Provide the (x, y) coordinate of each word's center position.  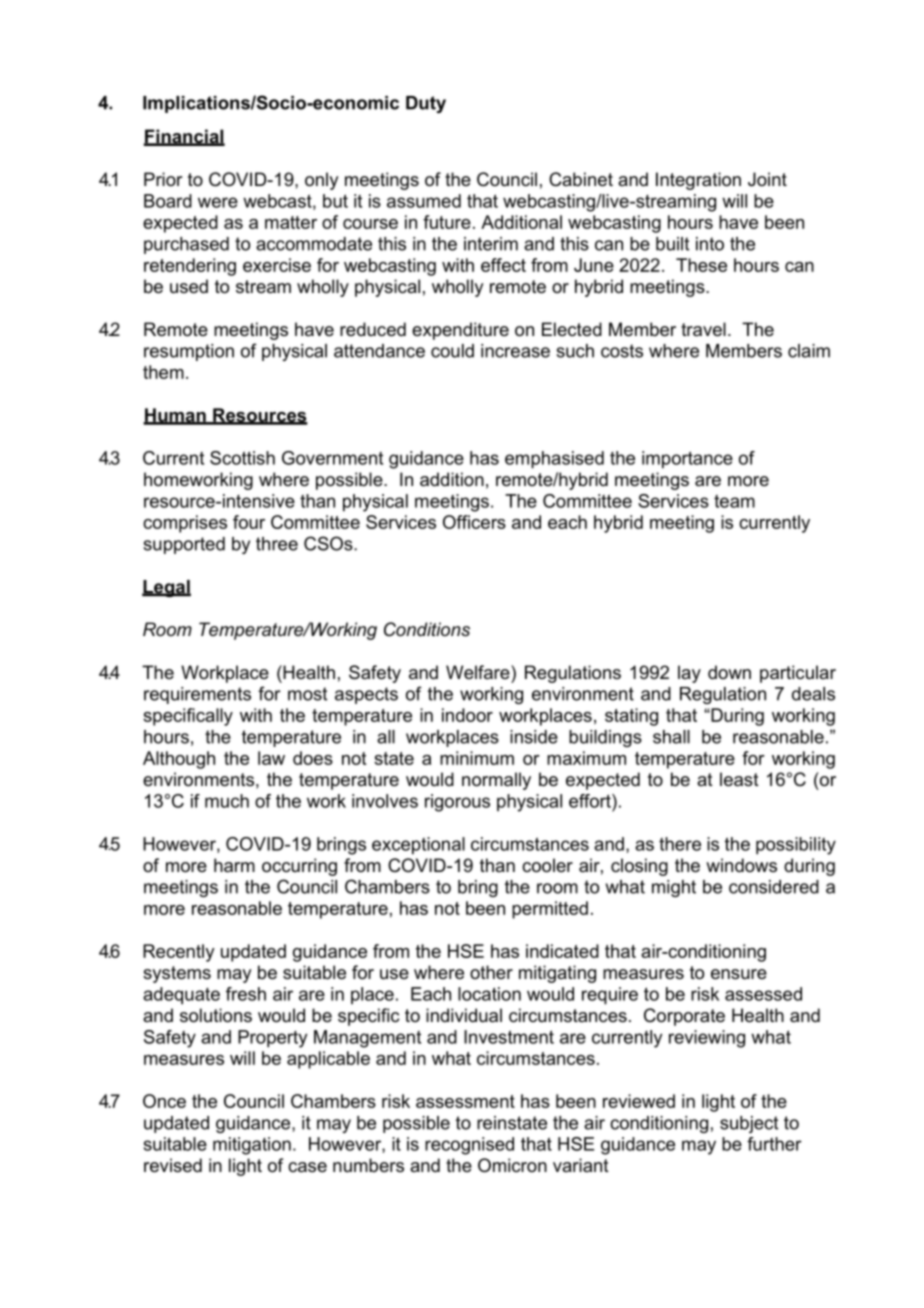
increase (515, 351)
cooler (547, 865)
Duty (426, 104)
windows (741, 865)
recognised (469, 1146)
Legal (166, 588)
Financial (184, 137)
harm (234, 865)
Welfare (479, 672)
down (729, 672)
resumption (189, 352)
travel (703, 329)
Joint (767, 179)
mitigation (252, 1146)
